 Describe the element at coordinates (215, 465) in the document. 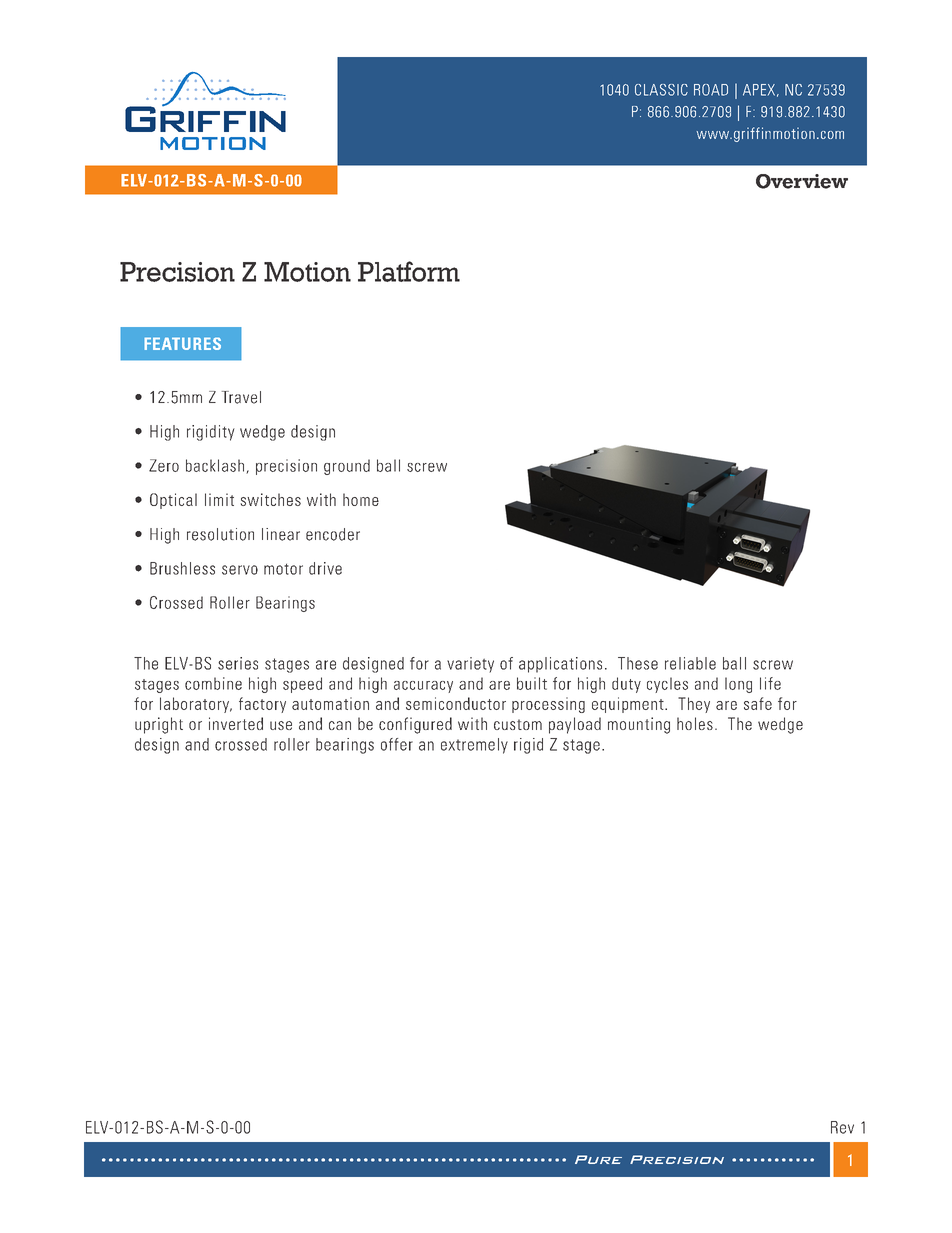

I see `backlash` at that location.
